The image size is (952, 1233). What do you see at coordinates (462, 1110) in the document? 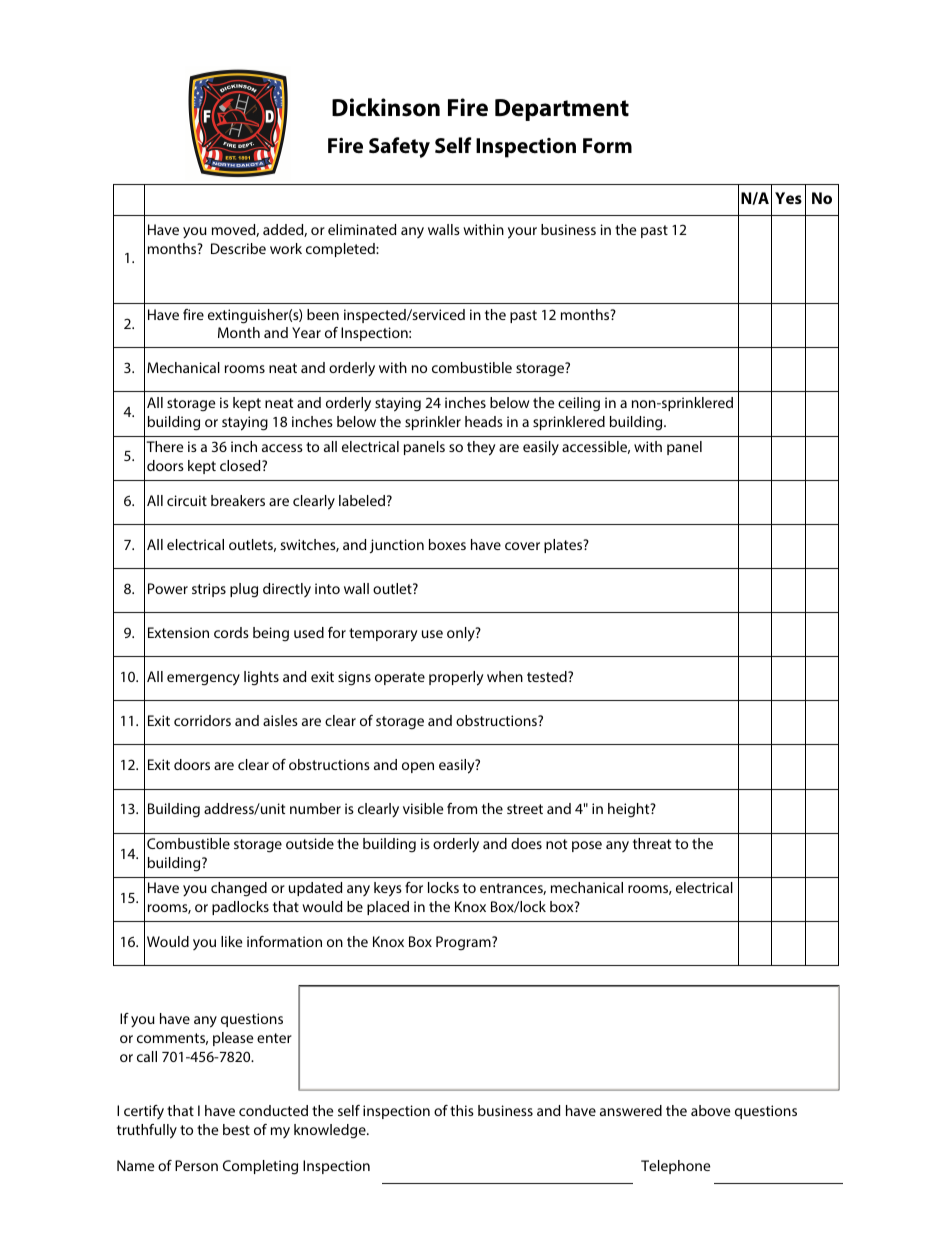
I see `this` at bounding box center [462, 1110].
